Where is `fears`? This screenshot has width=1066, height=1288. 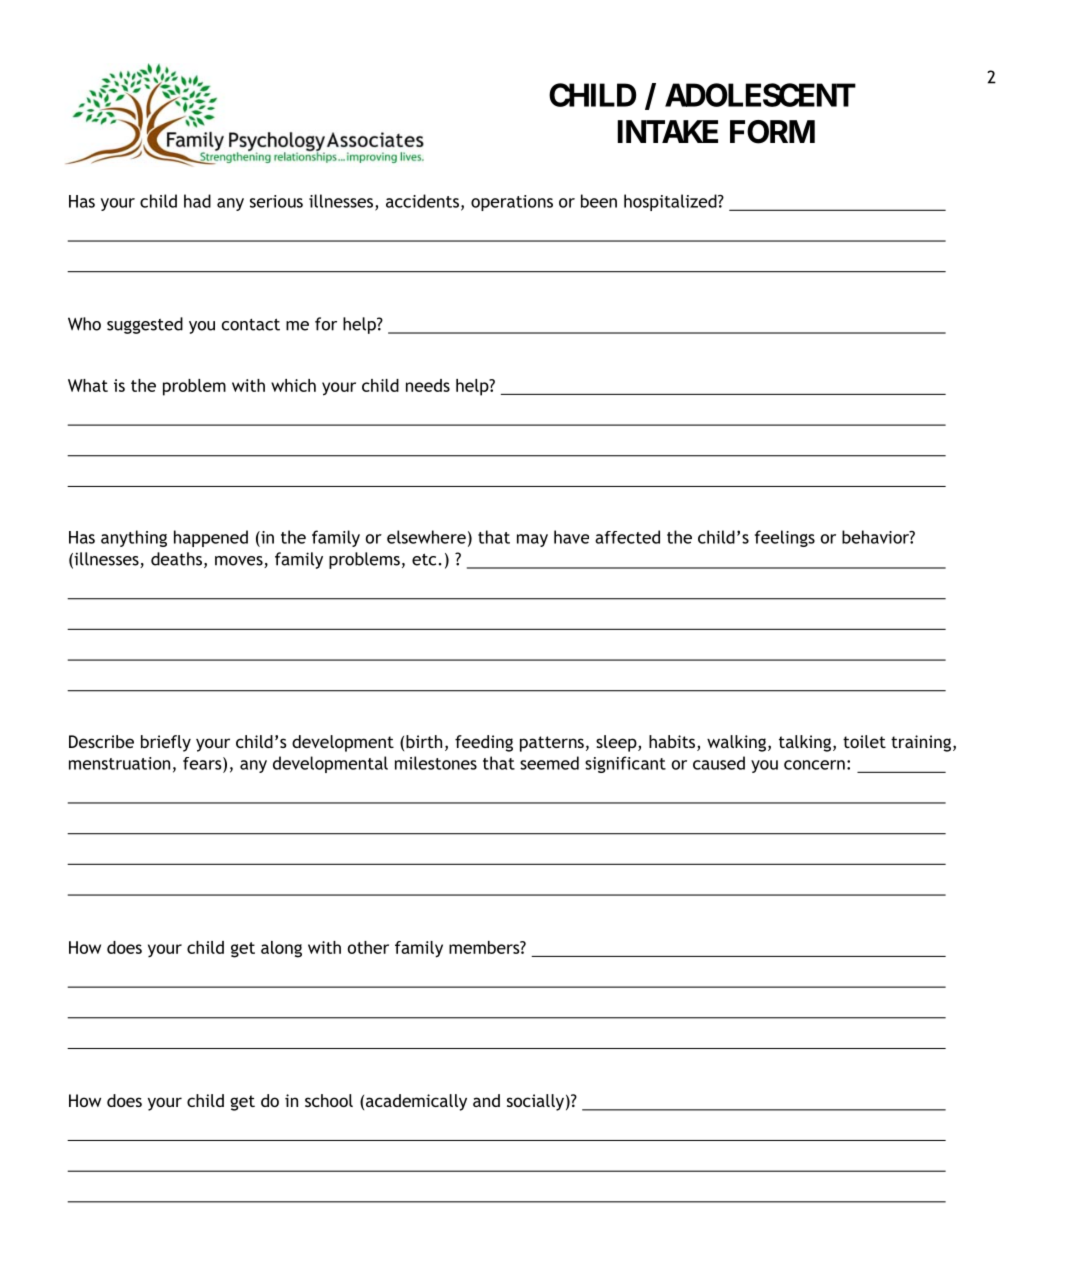 fears is located at coordinates (203, 763).
